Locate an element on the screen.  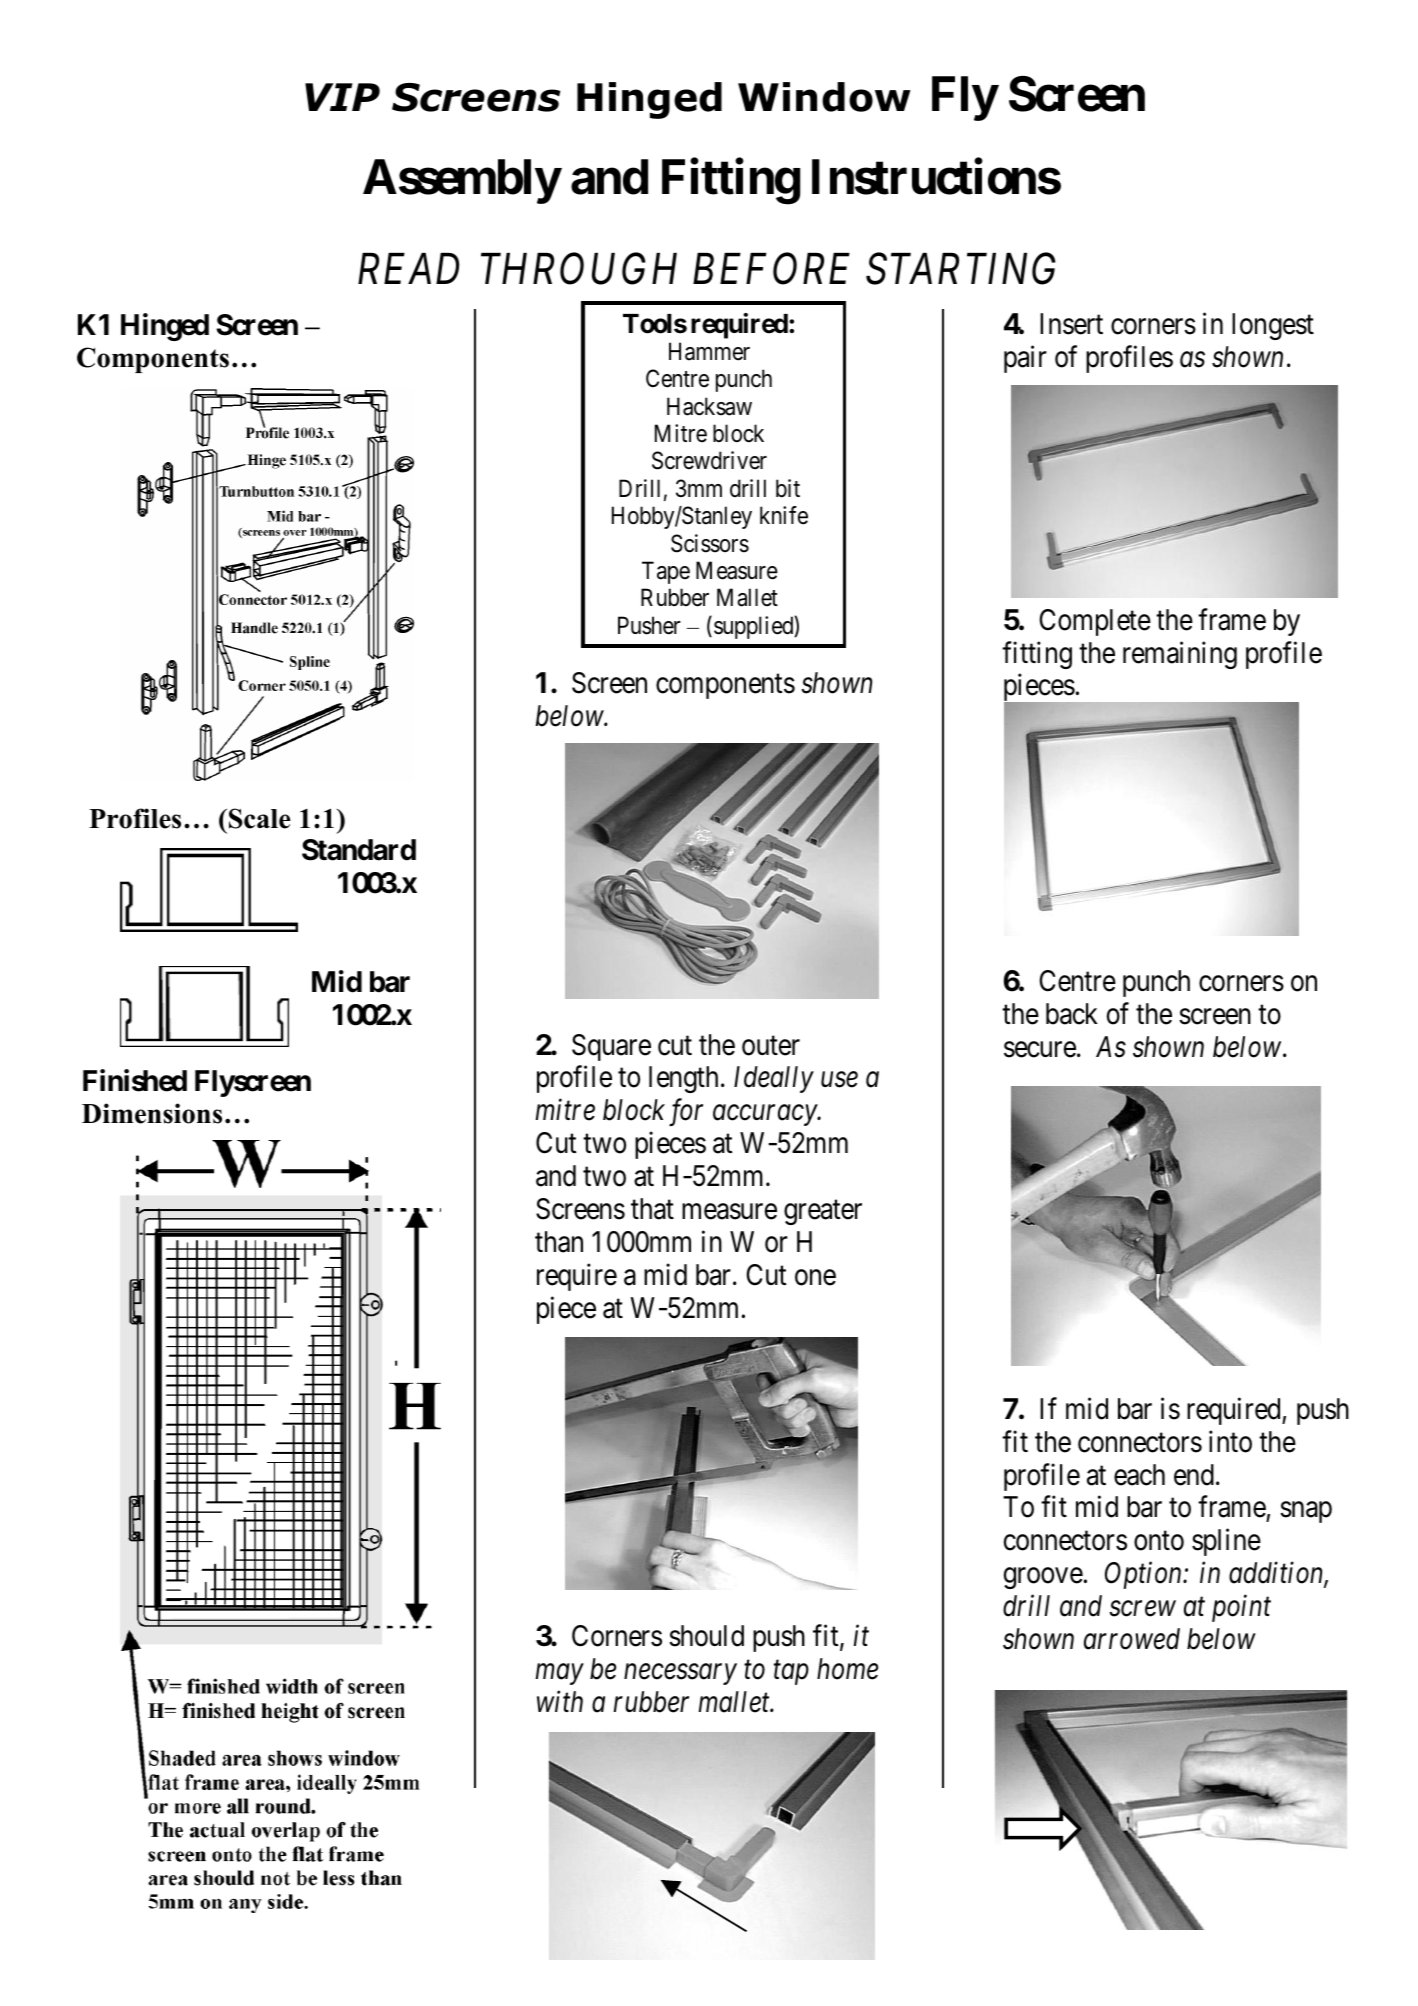
Window is located at coordinates (824, 97).
